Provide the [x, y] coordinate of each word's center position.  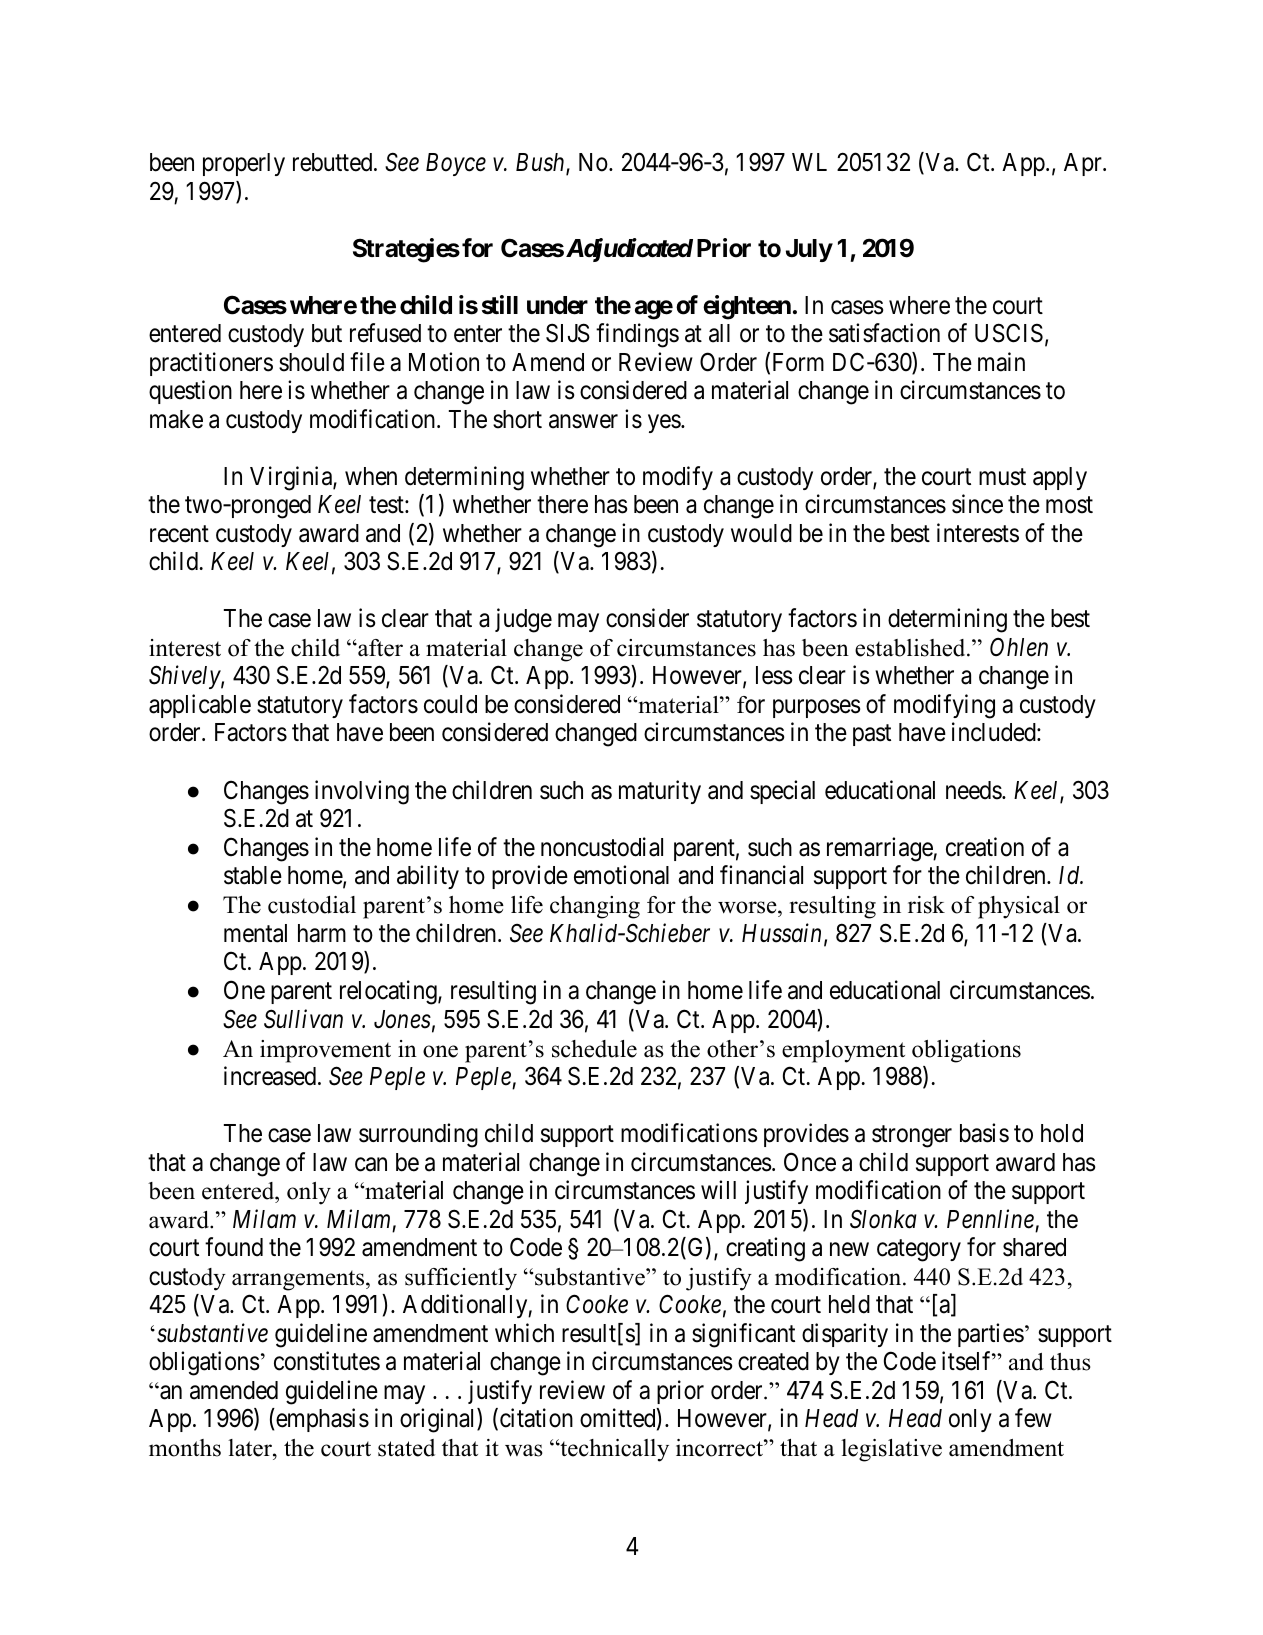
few [1033, 1418]
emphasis [321, 1420]
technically [613, 1450]
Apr [1084, 164]
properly [244, 164]
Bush [541, 163]
